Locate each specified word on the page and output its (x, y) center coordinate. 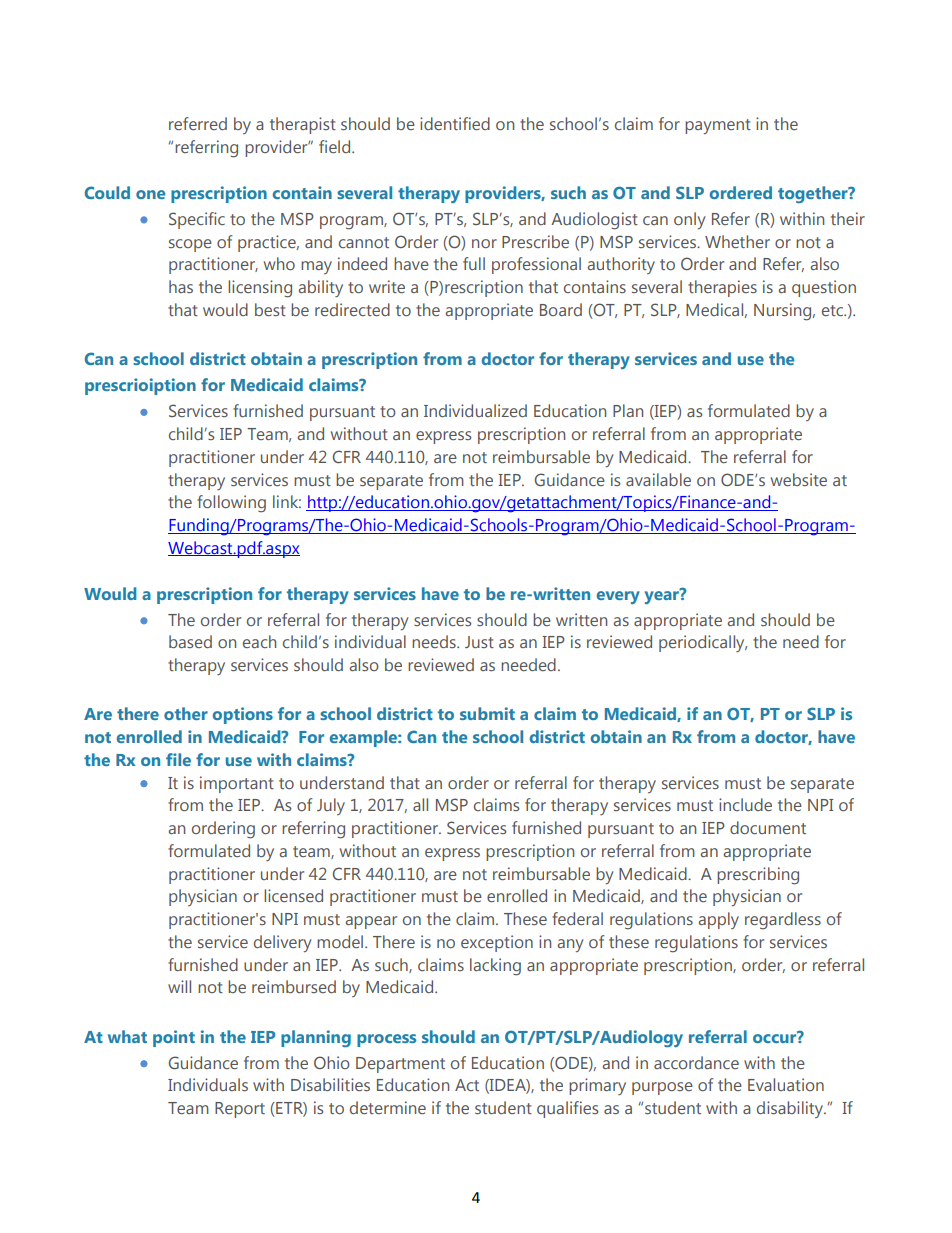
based (190, 641)
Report (240, 1110)
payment (718, 126)
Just (479, 642)
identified (455, 123)
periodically (703, 643)
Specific (197, 220)
